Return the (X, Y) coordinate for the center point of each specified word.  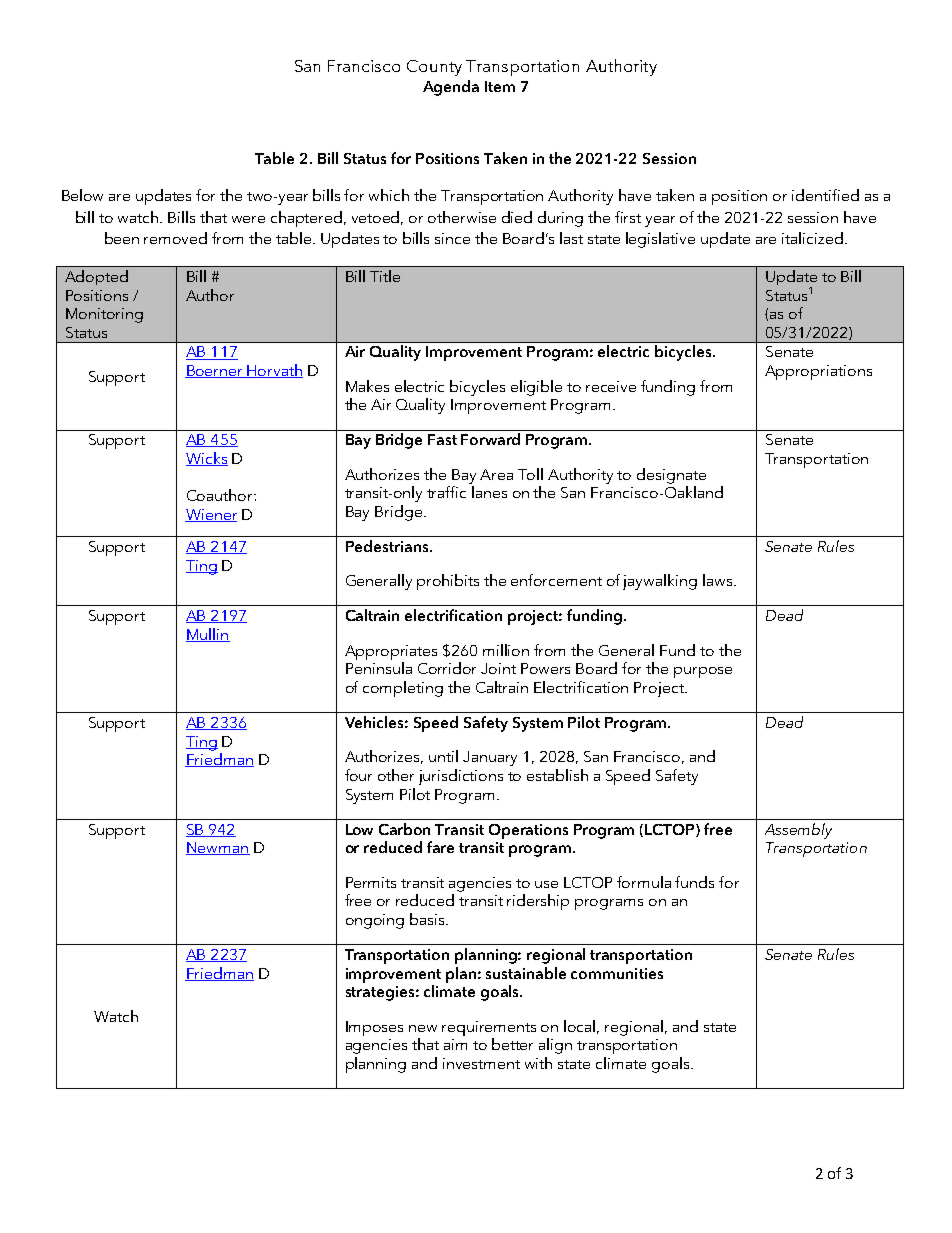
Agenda (451, 88)
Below (82, 195)
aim (455, 1044)
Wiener (211, 515)
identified (825, 195)
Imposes (374, 1028)
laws (719, 580)
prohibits (448, 582)
